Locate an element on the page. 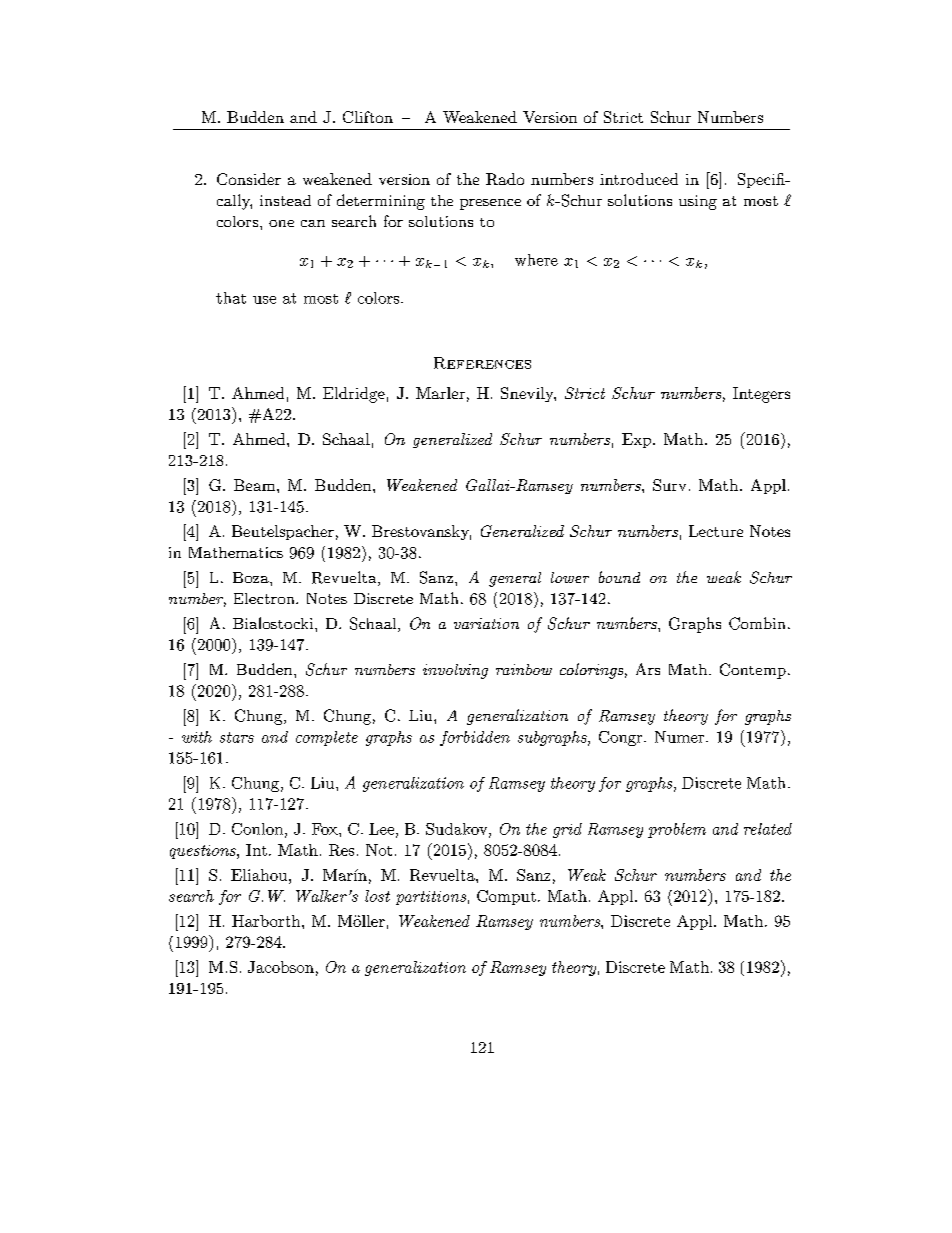  presence is located at coordinates (490, 204).
